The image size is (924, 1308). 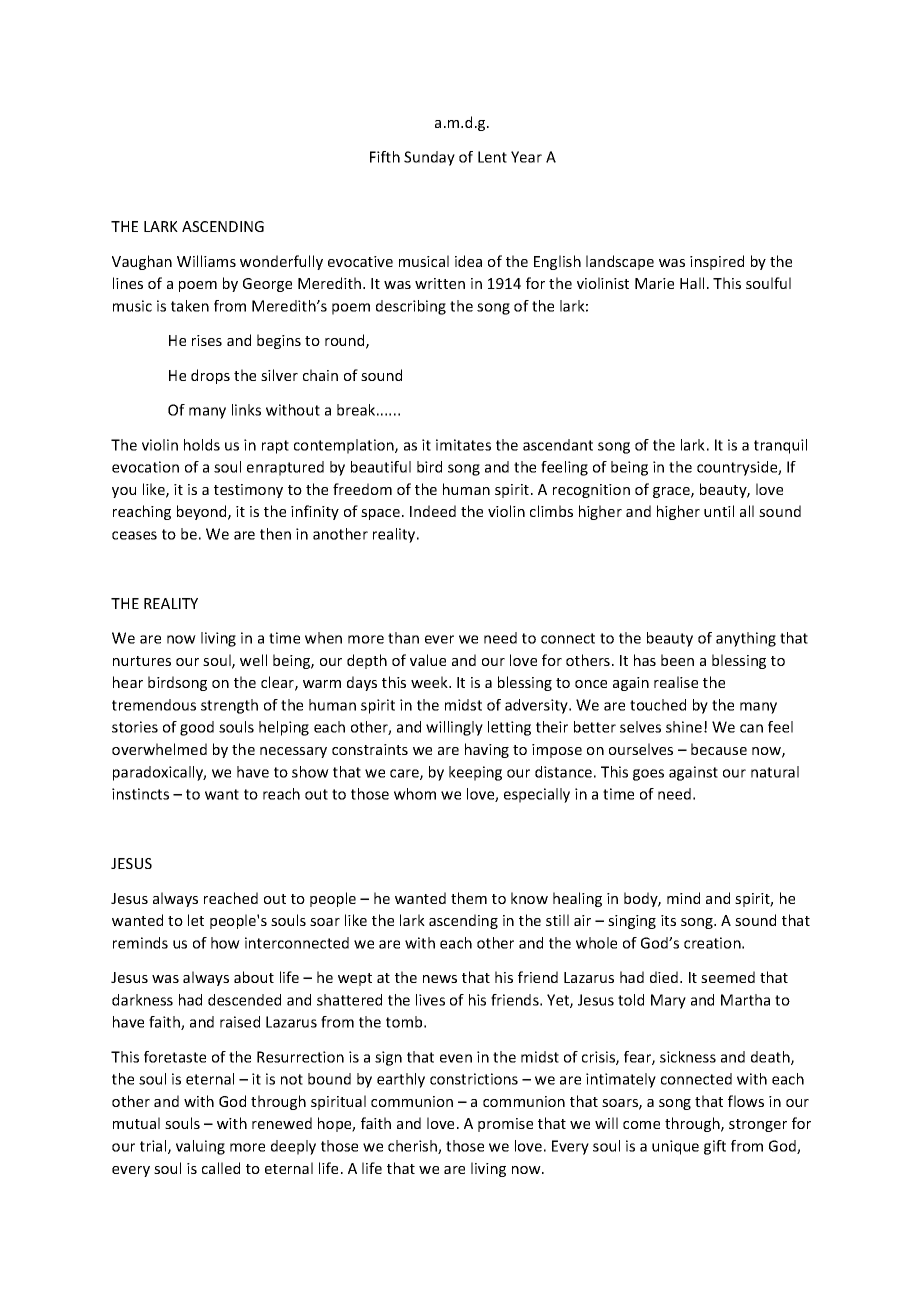 What do you see at coordinates (142, 262) in the screenshot?
I see `Vaughan` at bounding box center [142, 262].
